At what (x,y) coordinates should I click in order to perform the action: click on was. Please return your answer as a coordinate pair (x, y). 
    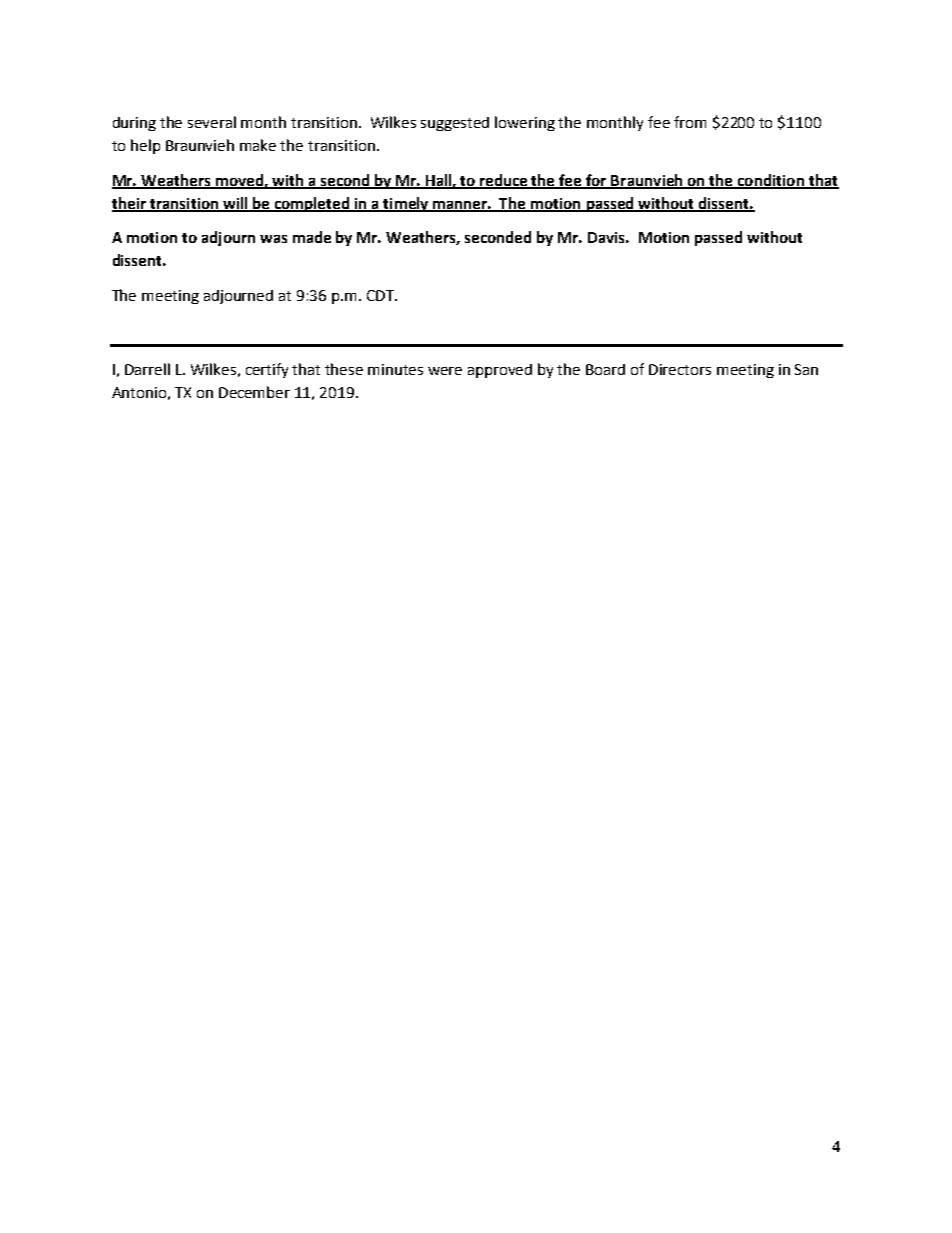
    Looking at the image, I should click on (273, 239).
